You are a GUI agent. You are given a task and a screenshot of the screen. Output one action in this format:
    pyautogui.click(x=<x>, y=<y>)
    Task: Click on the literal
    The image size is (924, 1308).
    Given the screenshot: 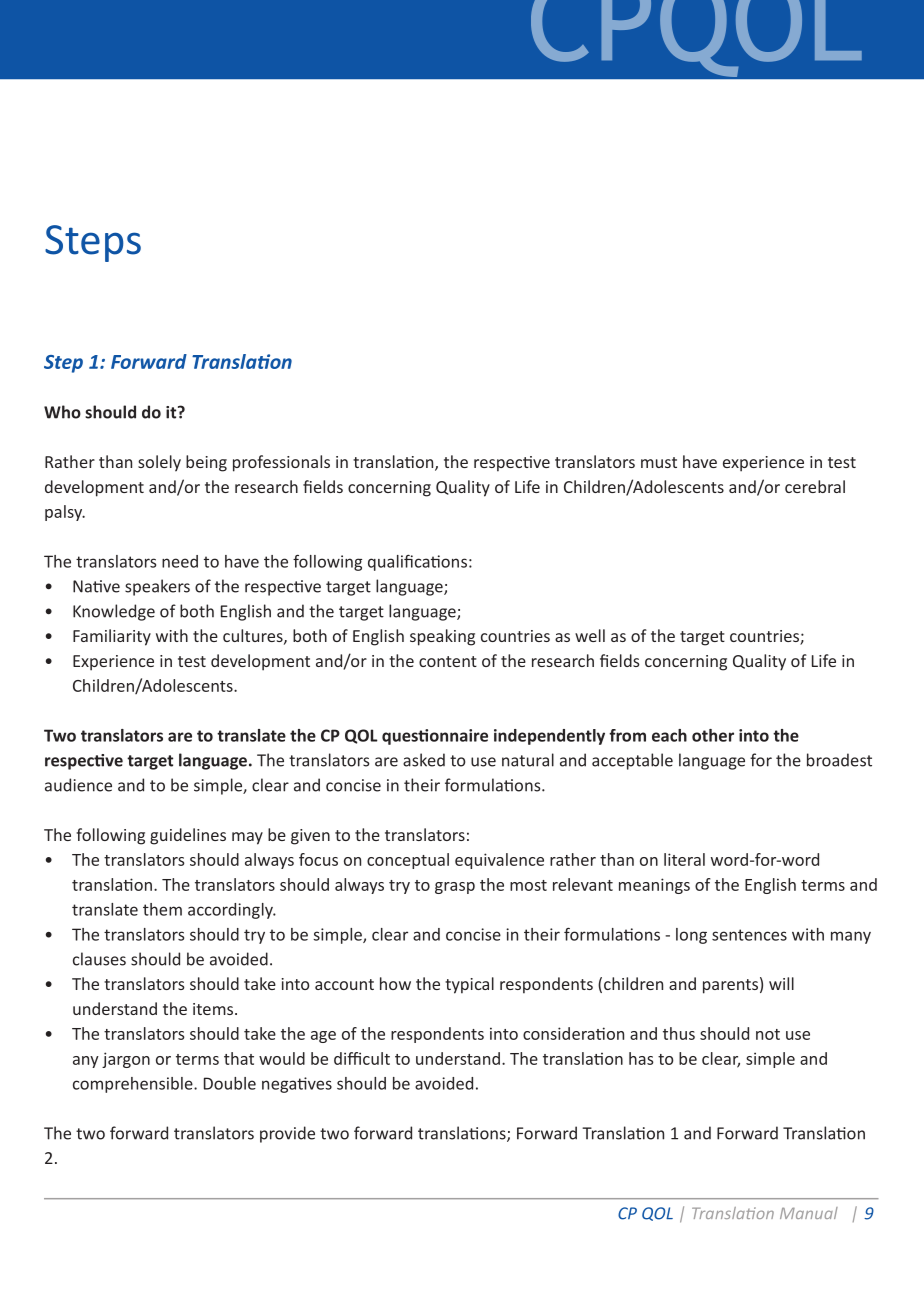 What is the action you would take?
    pyautogui.click(x=684, y=859)
